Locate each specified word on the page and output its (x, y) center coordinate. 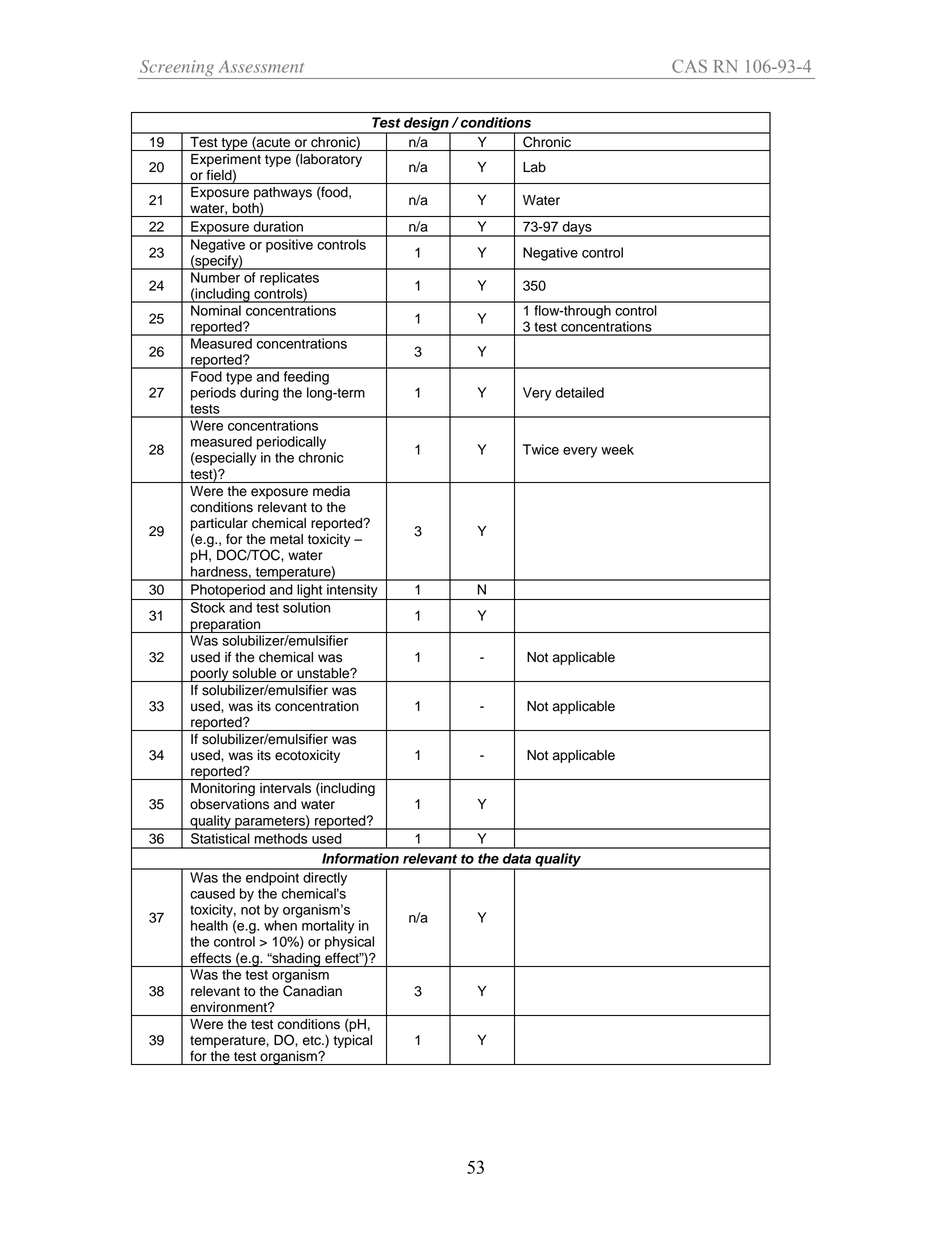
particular (219, 524)
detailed (579, 392)
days (577, 229)
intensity (352, 592)
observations (229, 804)
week (617, 449)
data (517, 858)
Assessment (261, 66)
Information (360, 858)
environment (229, 1007)
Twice (541, 449)
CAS (689, 66)
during (259, 394)
